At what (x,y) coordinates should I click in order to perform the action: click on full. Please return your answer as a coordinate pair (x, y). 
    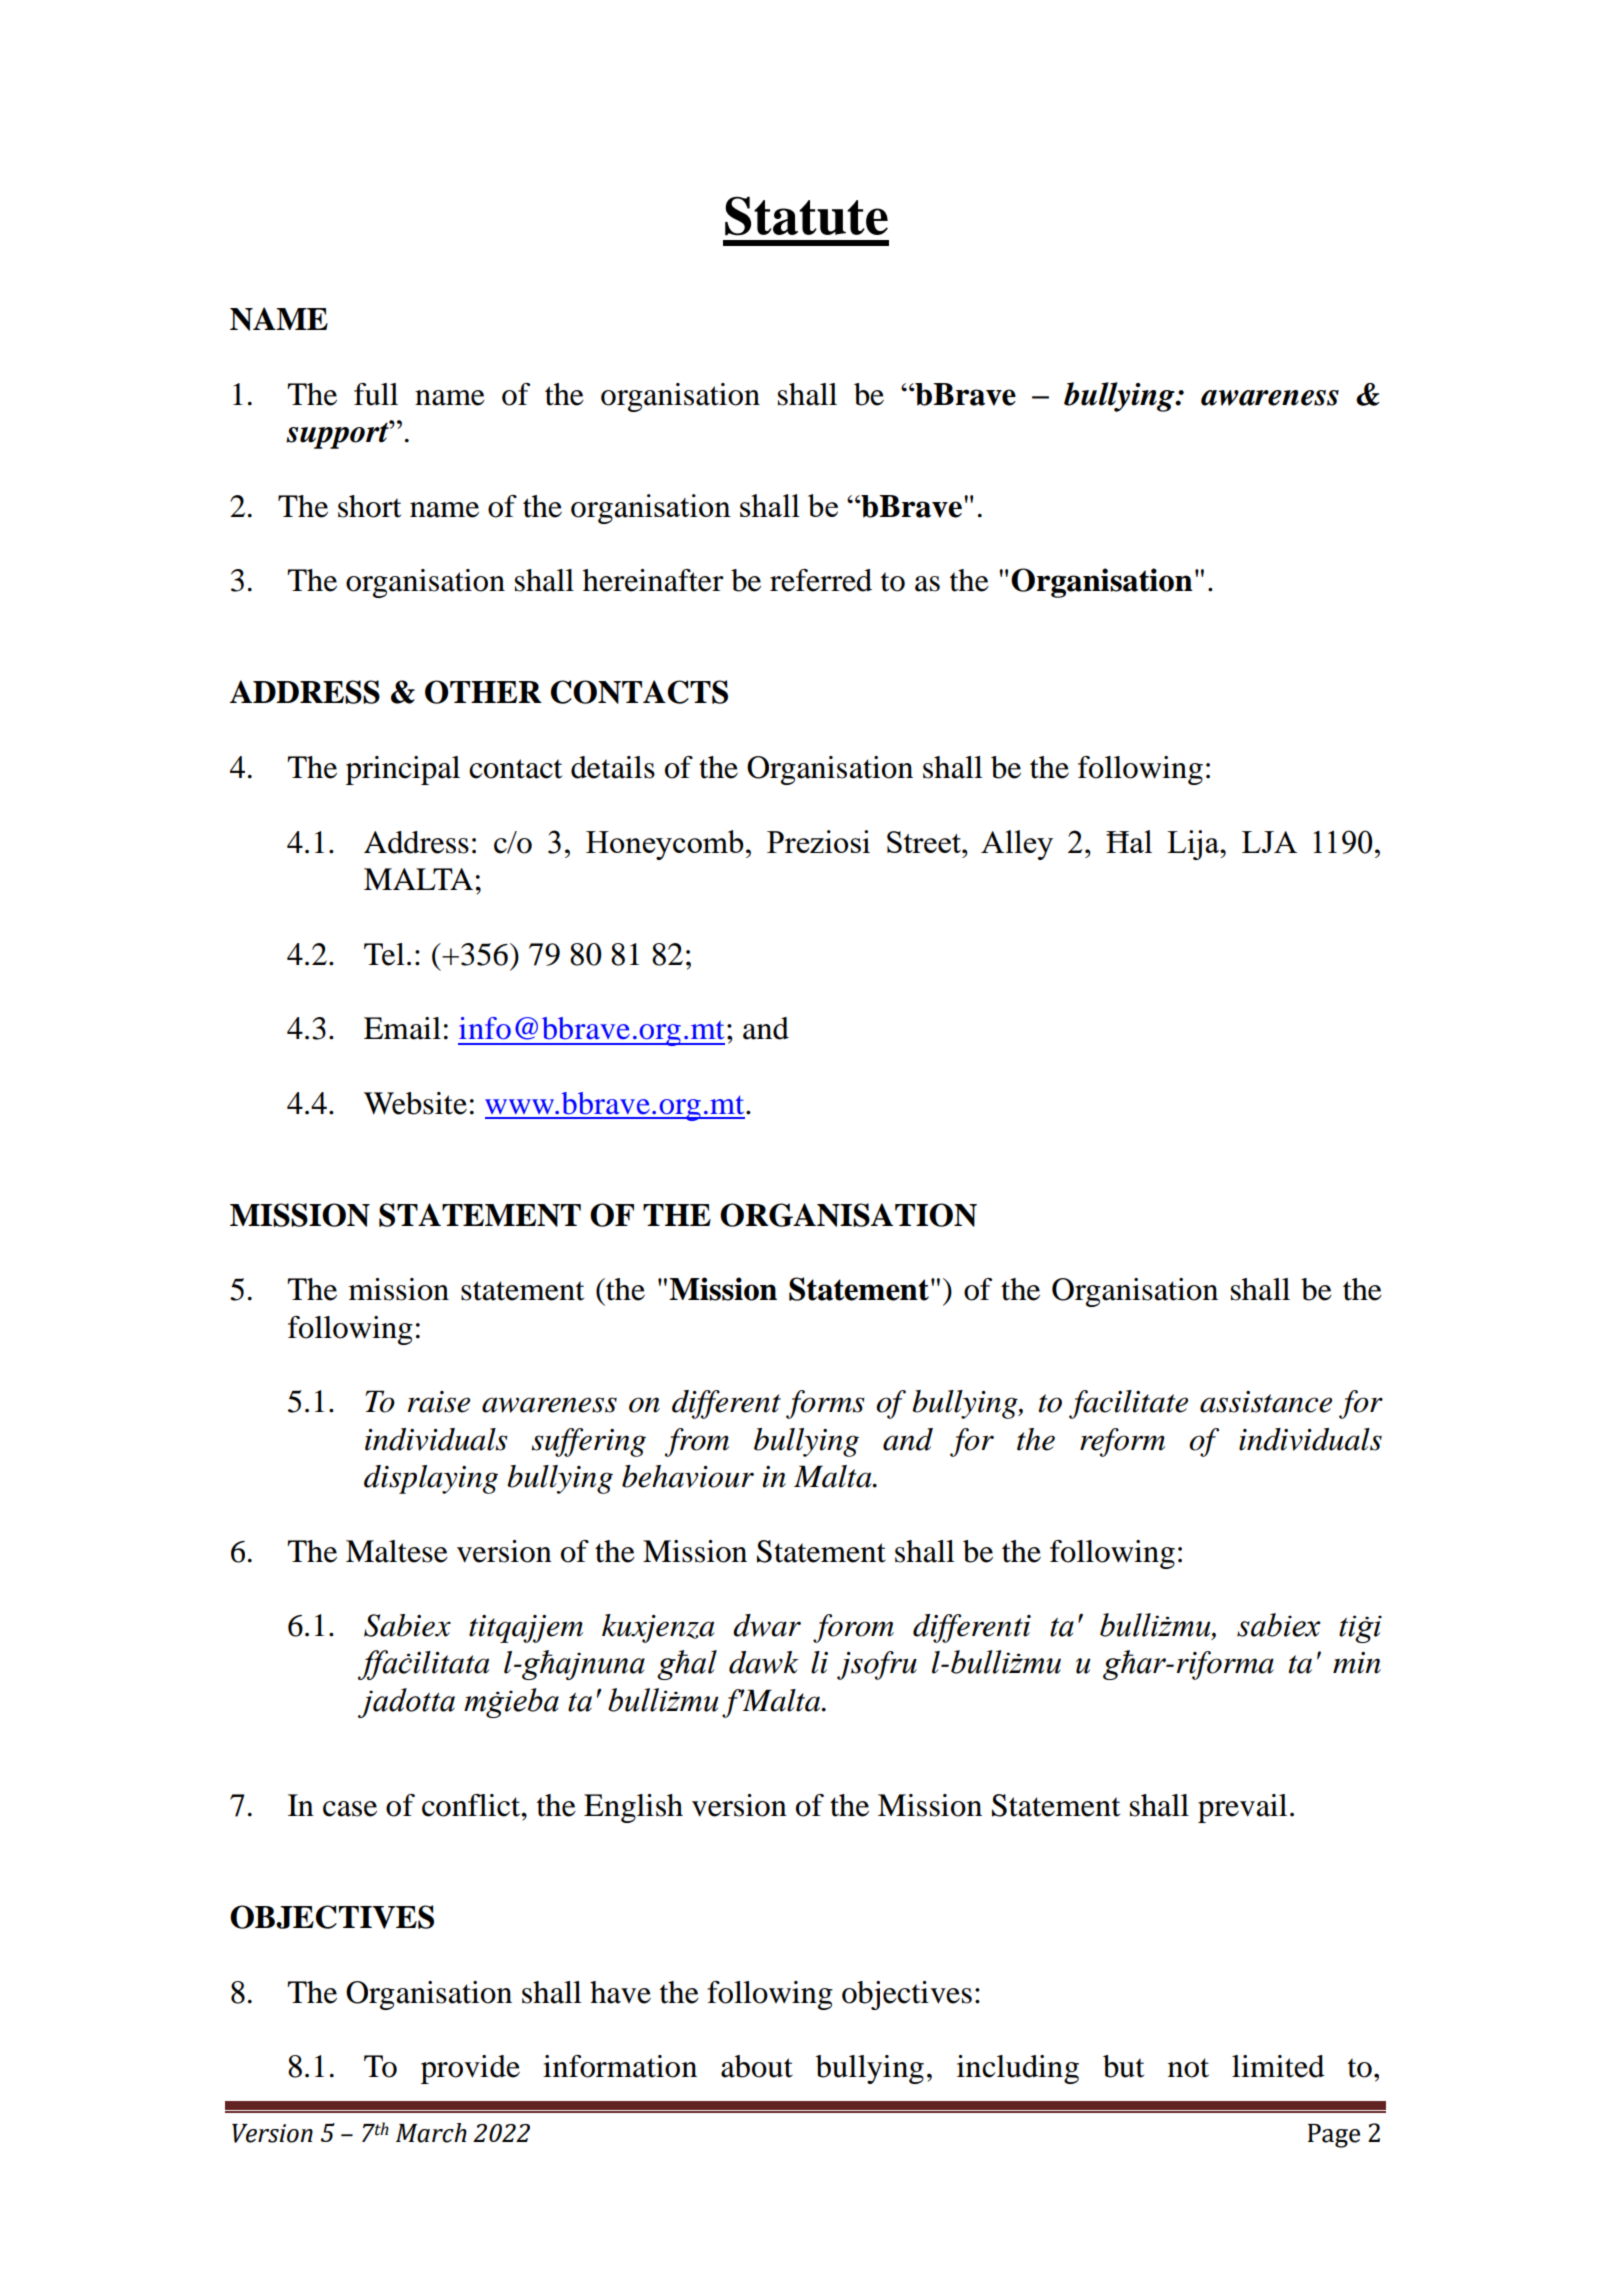
    Looking at the image, I should click on (376, 394).
